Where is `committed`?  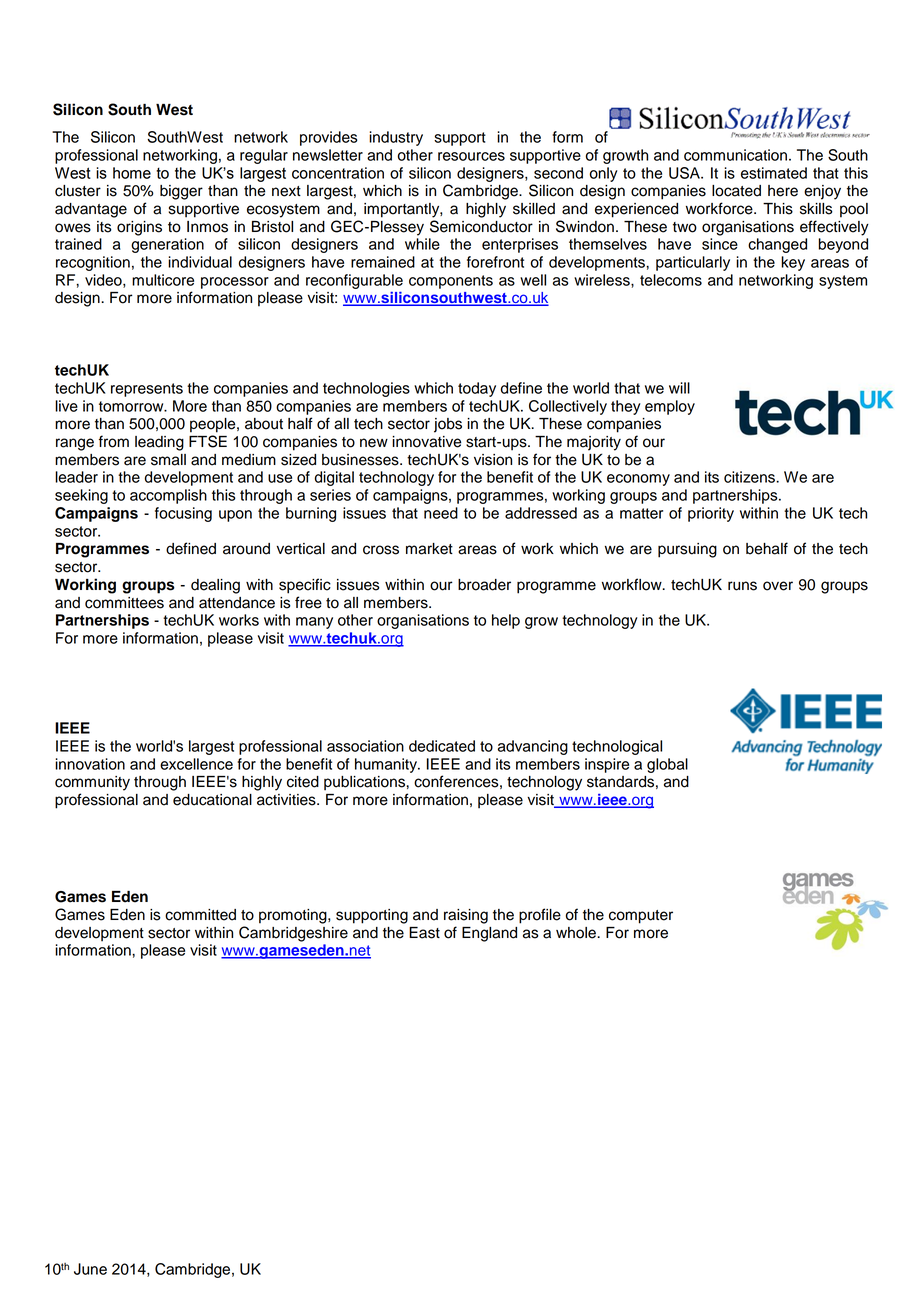
committed is located at coordinates (200, 915).
